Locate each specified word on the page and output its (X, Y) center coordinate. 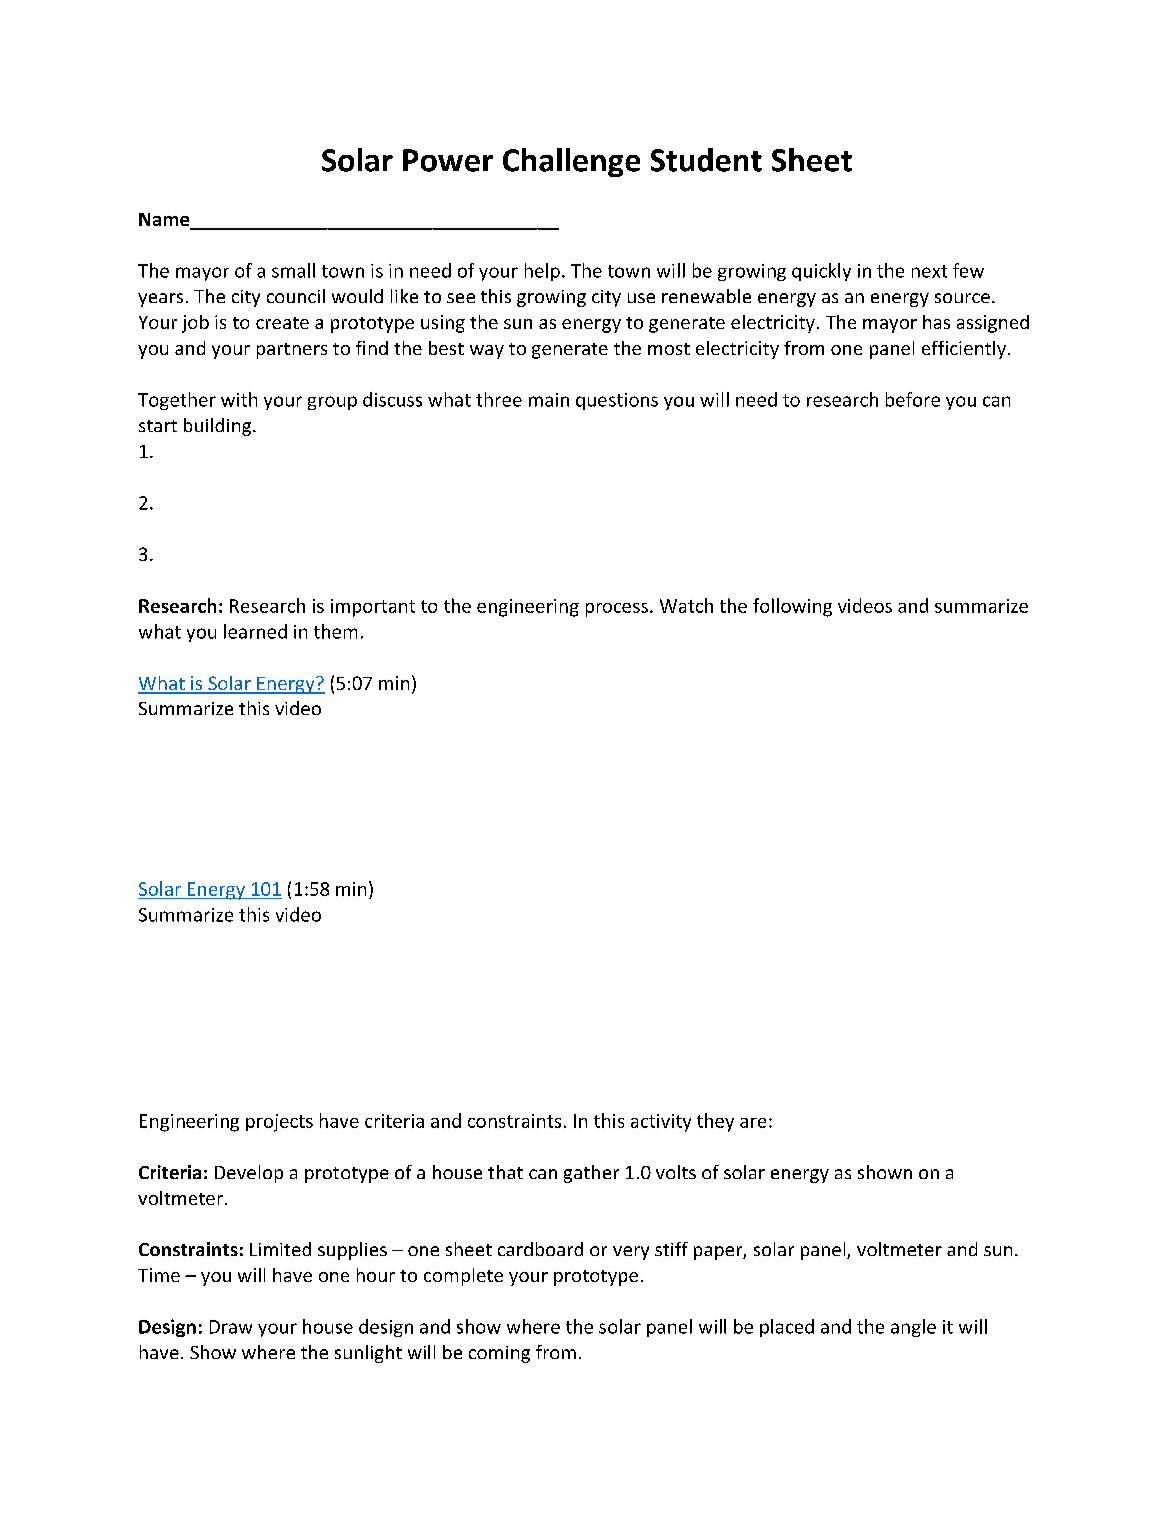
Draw (231, 1327)
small (293, 270)
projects (279, 1123)
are (753, 1123)
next (929, 271)
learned (255, 631)
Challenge (571, 162)
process (617, 610)
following (792, 607)
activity (661, 1123)
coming (499, 1354)
